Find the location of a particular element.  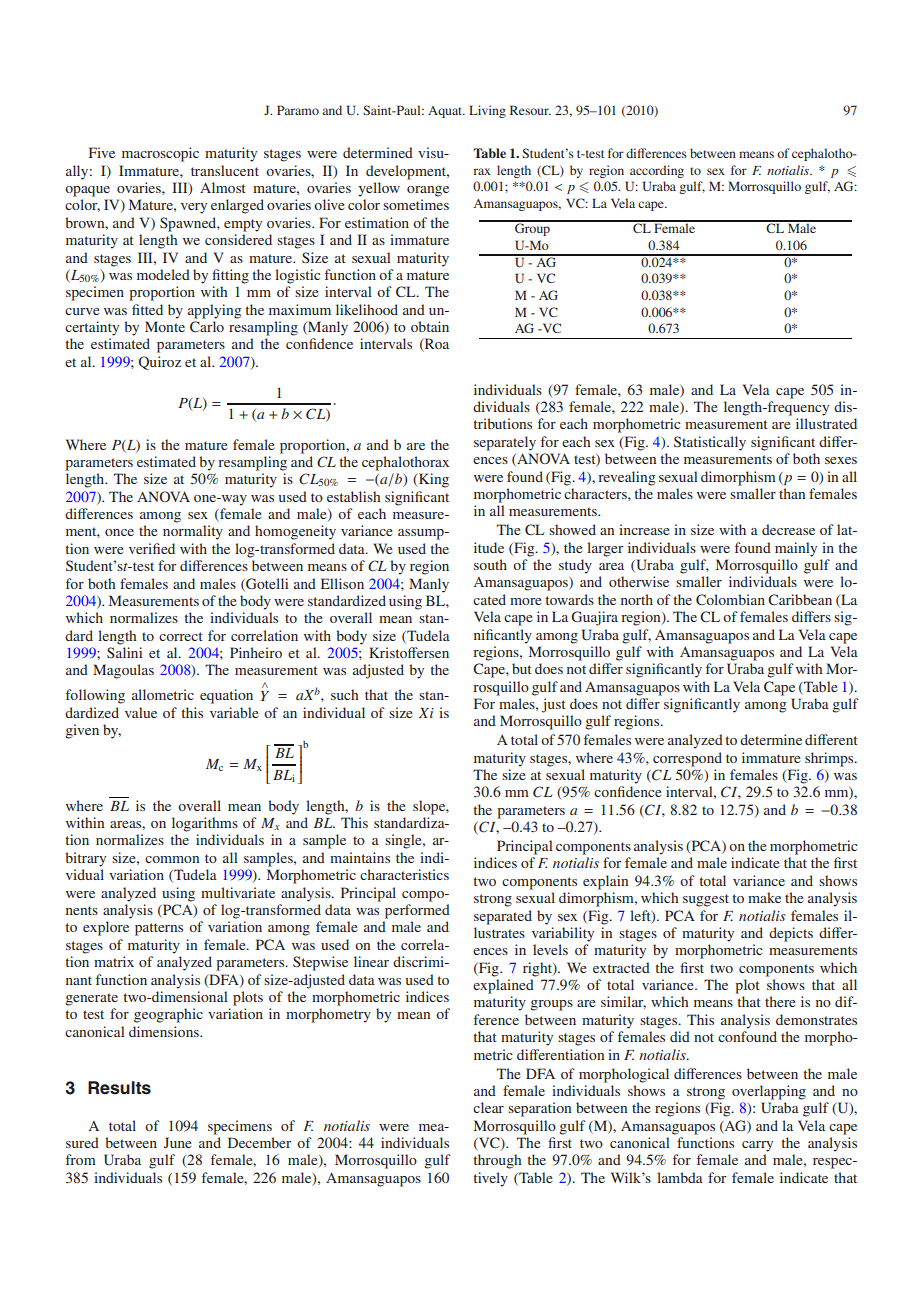

than is located at coordinates (792, 493).
